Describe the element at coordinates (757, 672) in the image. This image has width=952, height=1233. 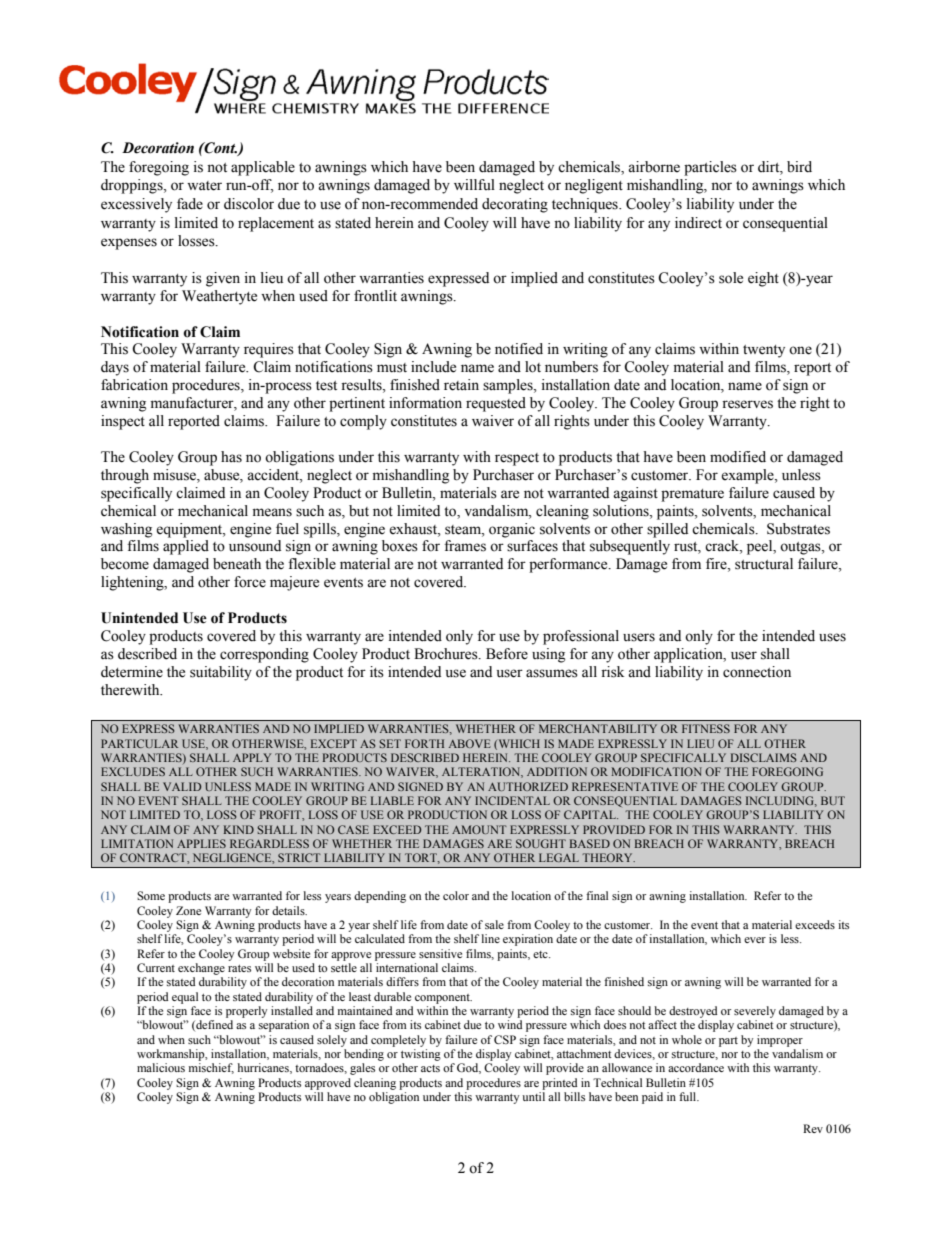
I see `connection` at that location.
